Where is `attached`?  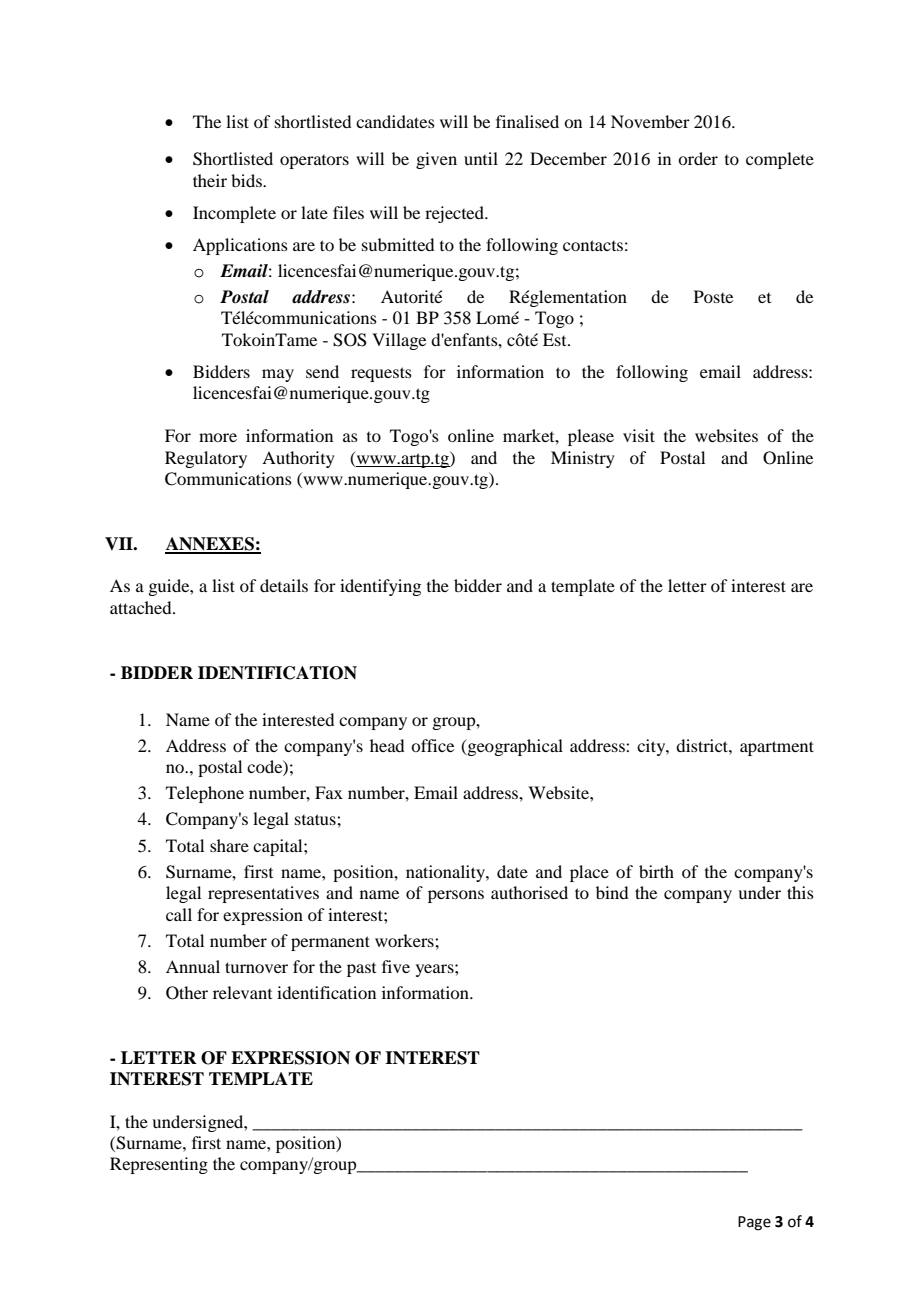 attached is located at coordinates (142, 607).
